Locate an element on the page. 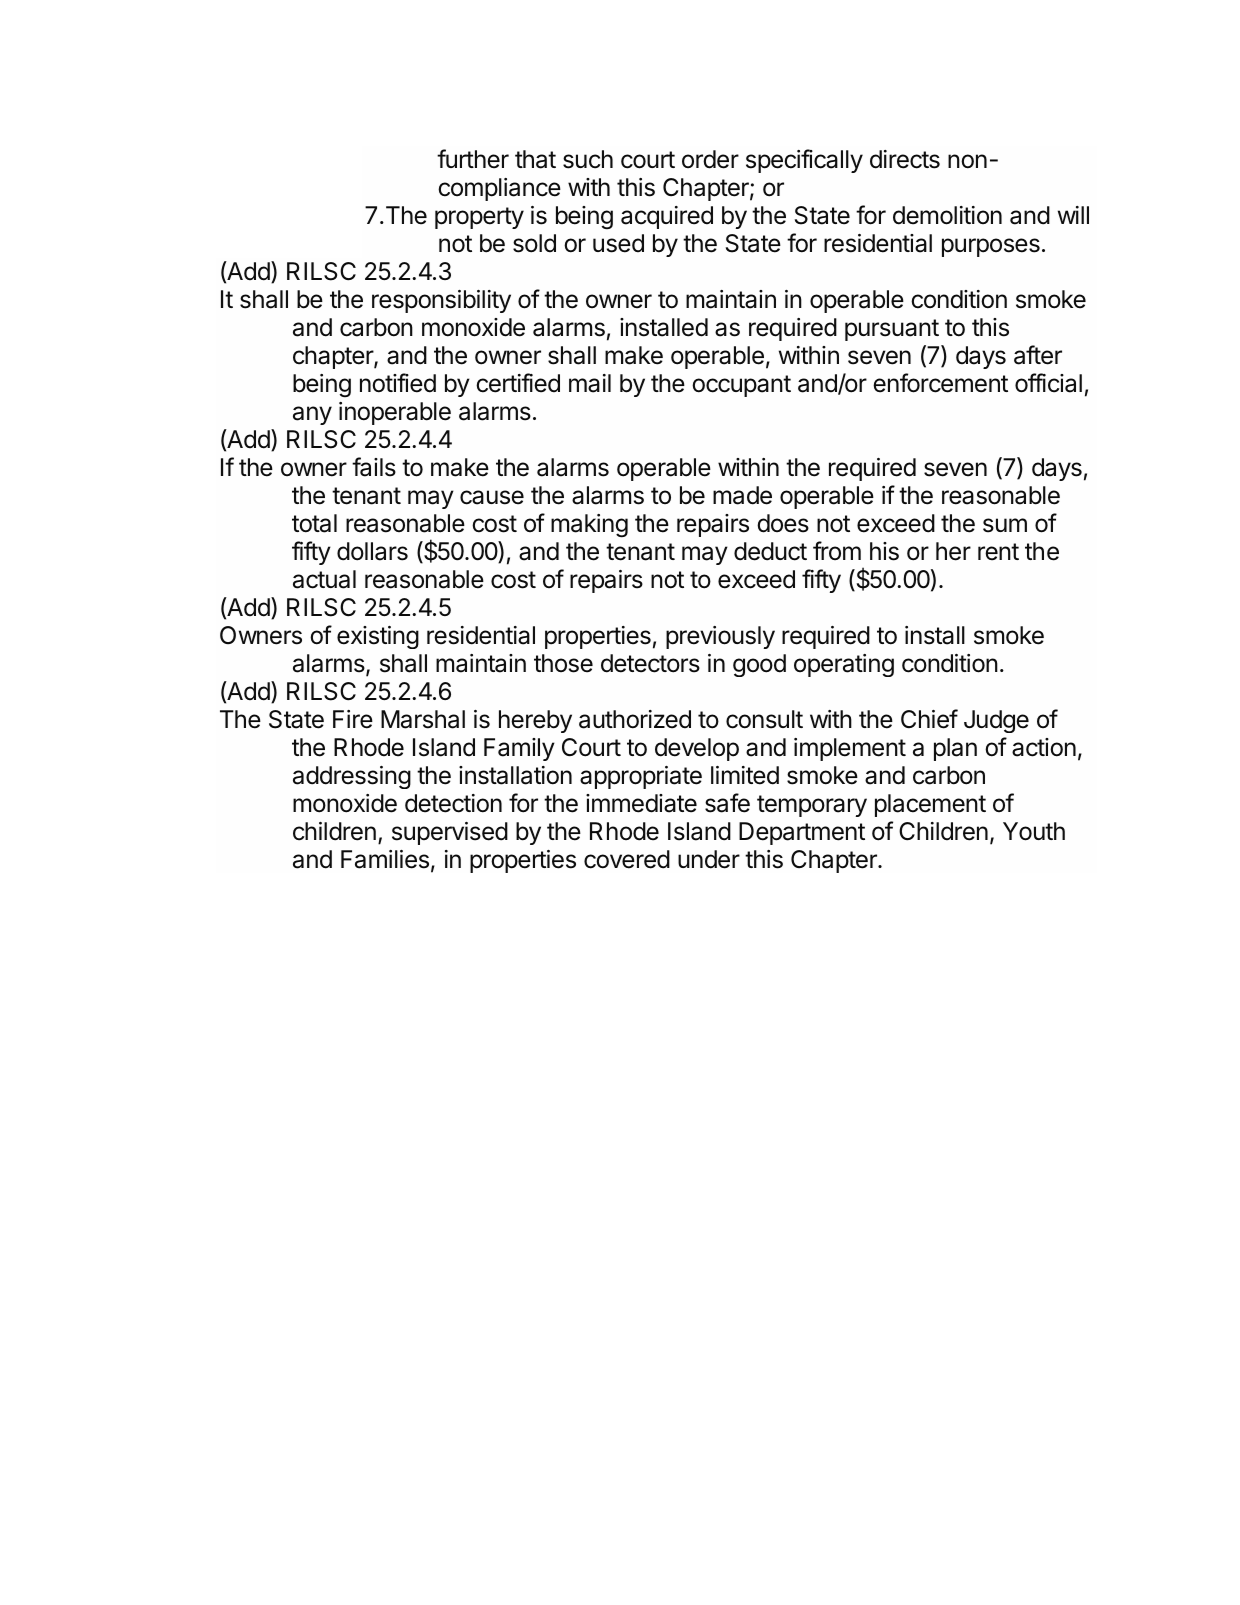 Image resolution: width=1240 pixels, height=1605 pixels. enforcement is located at coordinates (940, 383).
